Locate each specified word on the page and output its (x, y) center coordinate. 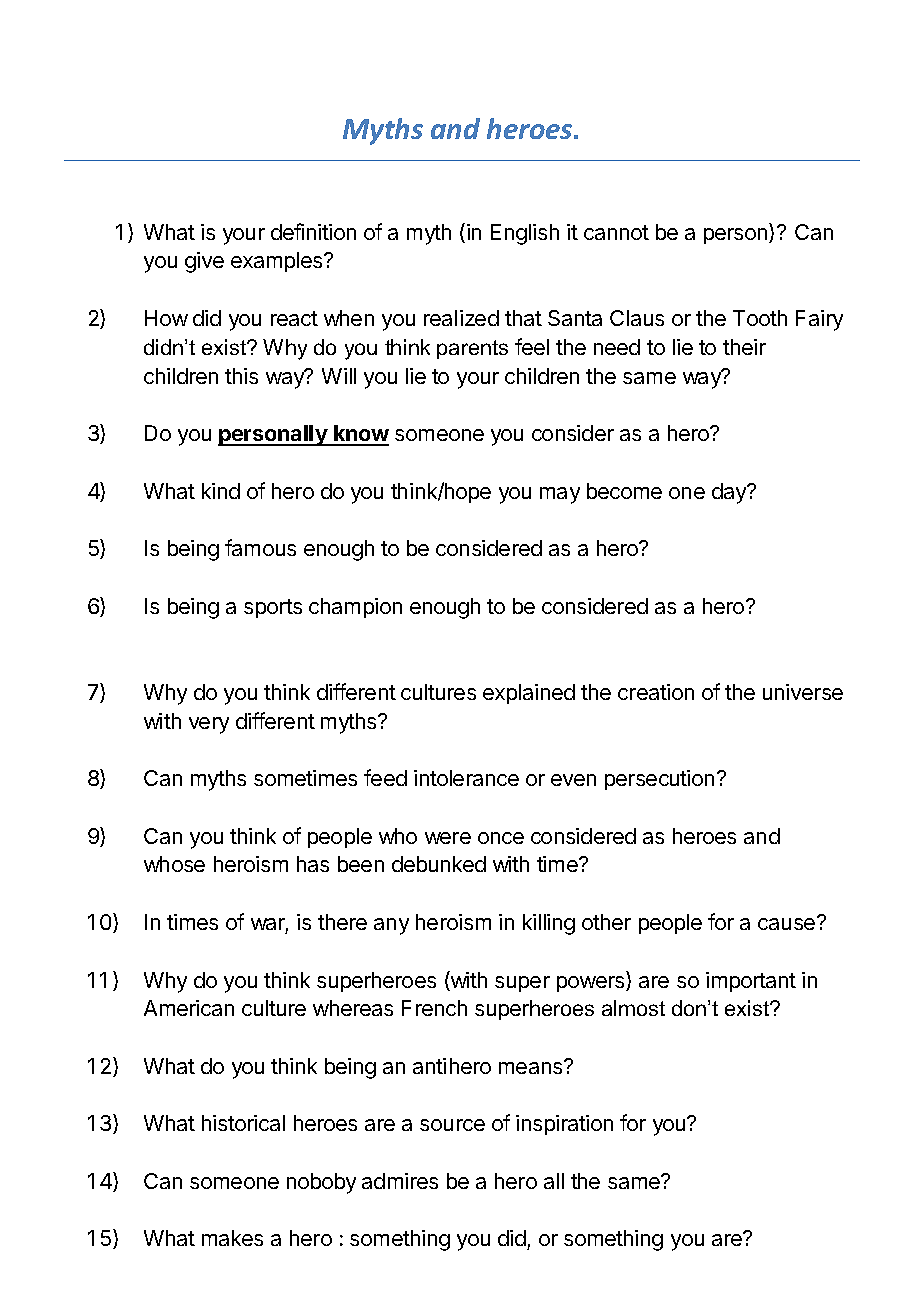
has (313, 864)
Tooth (760, 318)
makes (232, 1238)
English (525, 234)
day (730, 493)
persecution (659, 780)
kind (221, 491)
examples (278, 262)
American (189, 1008)
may (560, 495)
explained (529, 694)
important (751, 982)
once (501, 838)
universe (803, 692)
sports (273, 608)
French (434, 1008)
